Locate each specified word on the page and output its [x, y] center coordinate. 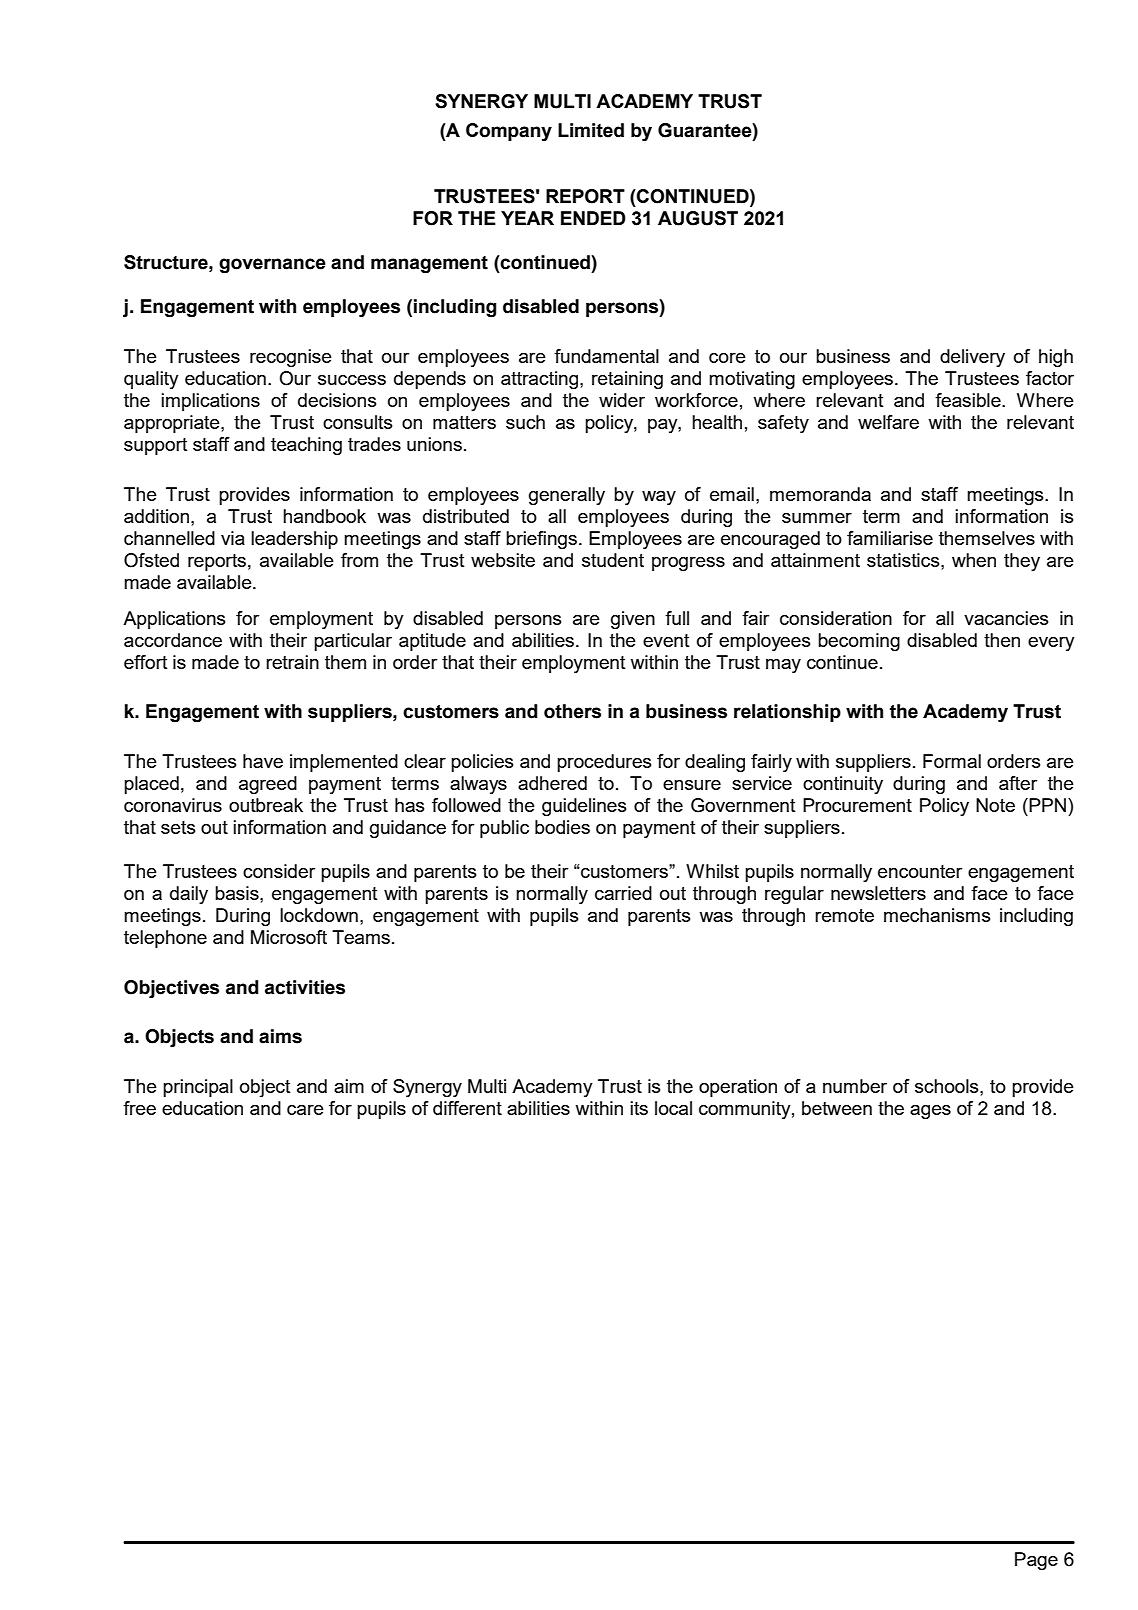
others [572, 711]
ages [930, 1112]
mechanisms [937, 915]
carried [623, 893]
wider [622, 400]
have [263, 761]
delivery [972, 358]
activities [305, 987]
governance [272, 265]
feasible [969, 400]
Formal [952, 761]
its [639, 1108]
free [139, 1108]
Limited [591, 130]
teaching [306, 446]
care [305, 1110]
